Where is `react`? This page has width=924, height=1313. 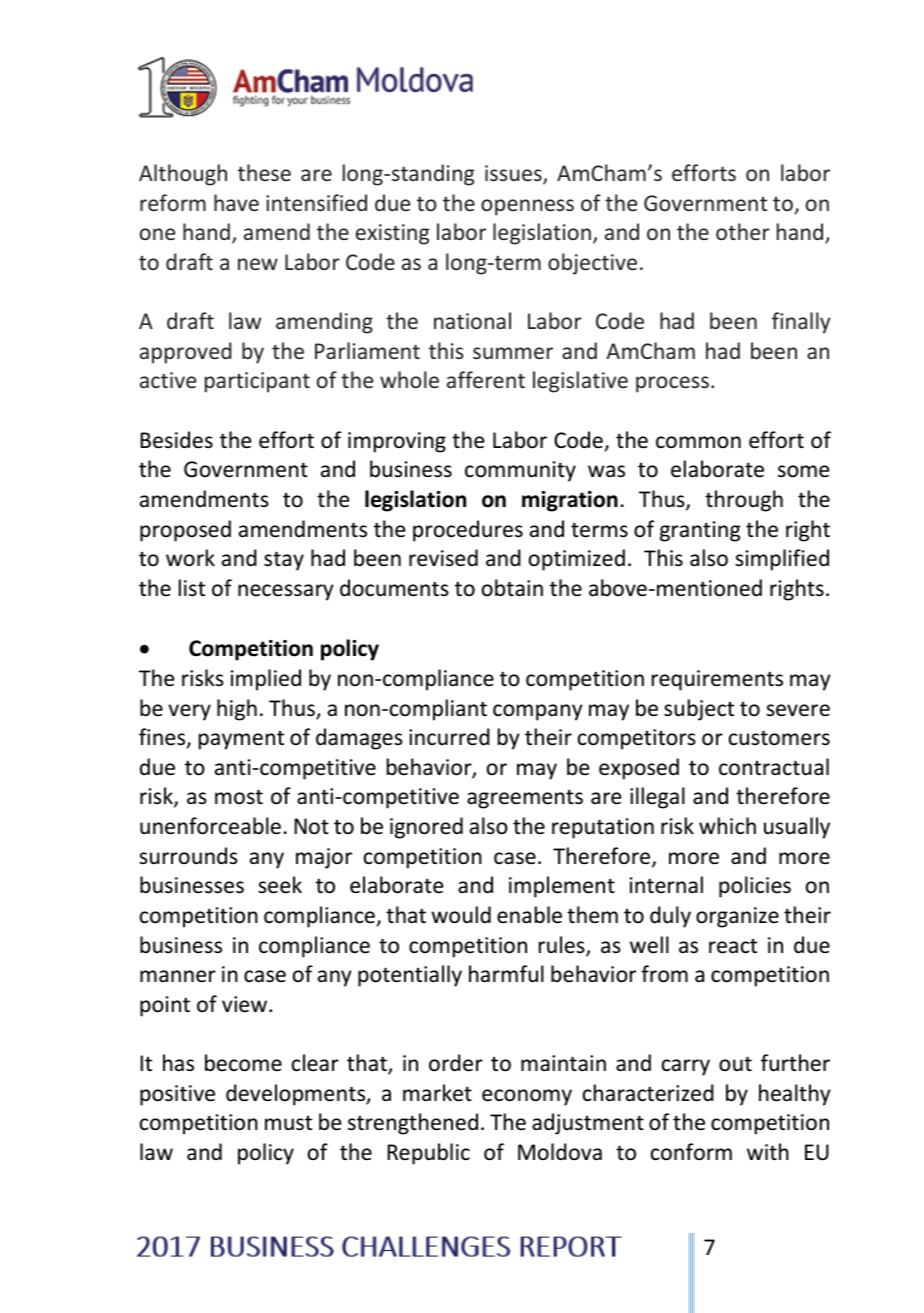
react is located at coordinates (733, 946).
